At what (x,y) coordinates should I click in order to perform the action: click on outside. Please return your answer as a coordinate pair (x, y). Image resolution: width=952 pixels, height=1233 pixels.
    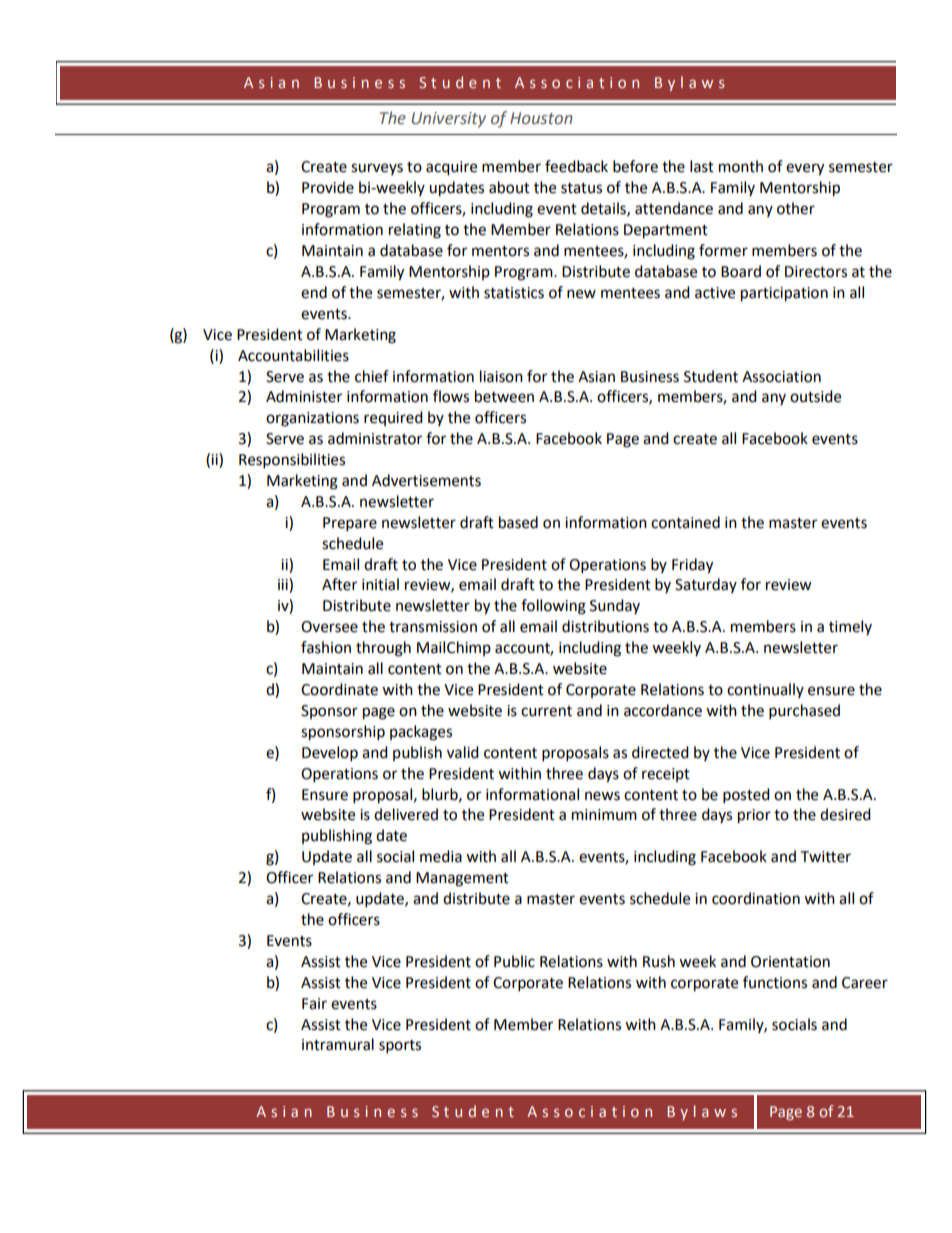
    Looking at the image, I should click on (815, 396).
